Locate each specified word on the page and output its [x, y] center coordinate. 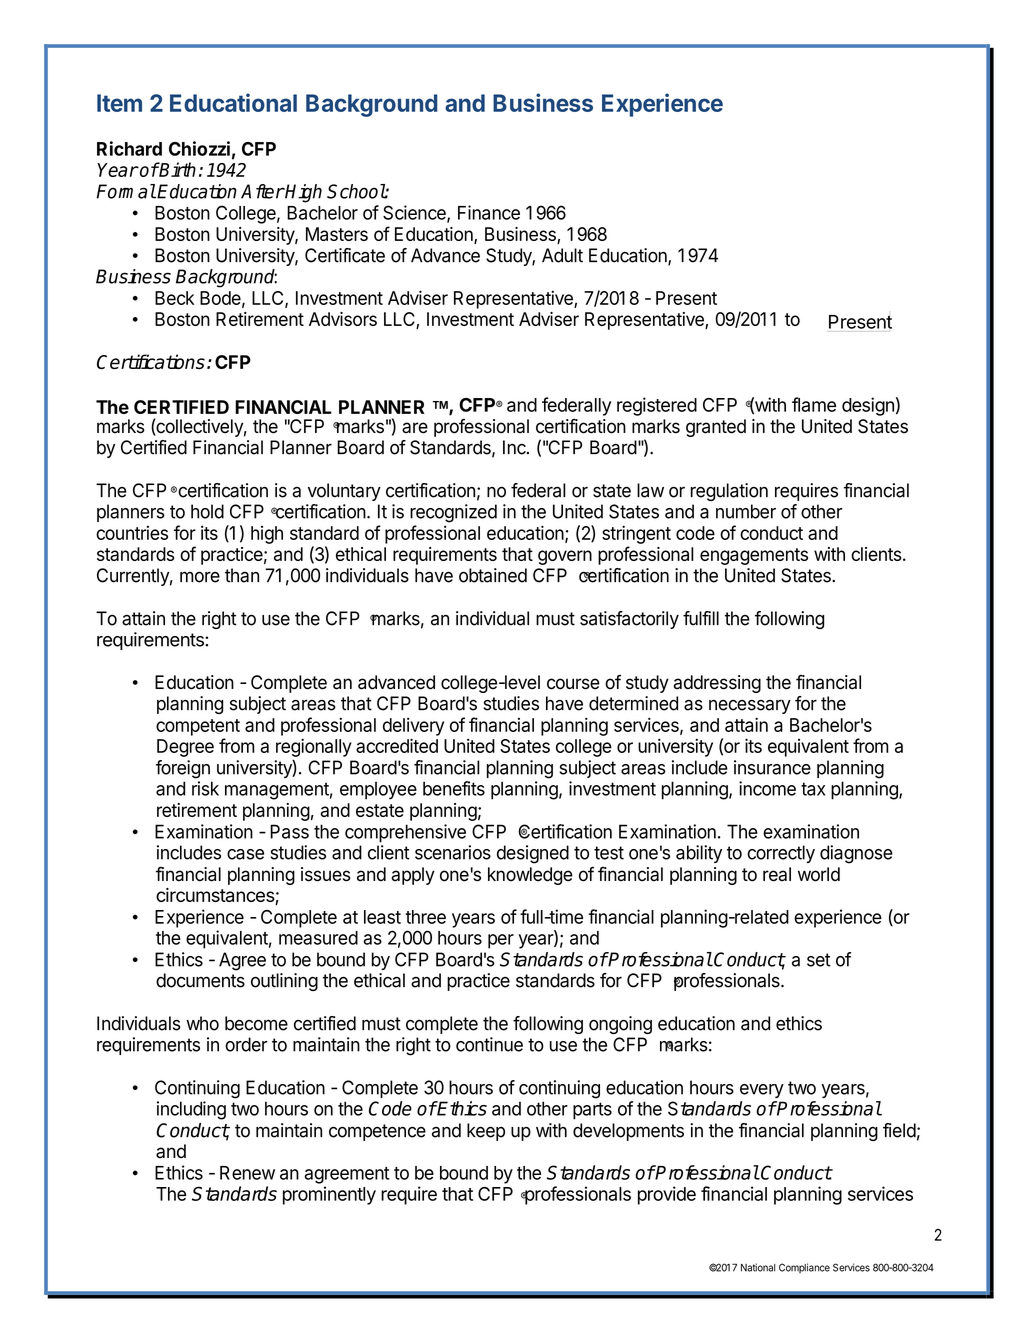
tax [813, 789]
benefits [454, 788]
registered [657, 406]
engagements [754, 556]
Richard [129, 148]
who [202, 1023]
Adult [562, 255]
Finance [489, 212]
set [819, 960]
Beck [174, 298]
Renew [247, 1173]
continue [489, 1044]
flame [814, 404]
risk [205, 788]
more [200, 577]
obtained [493, 575]
